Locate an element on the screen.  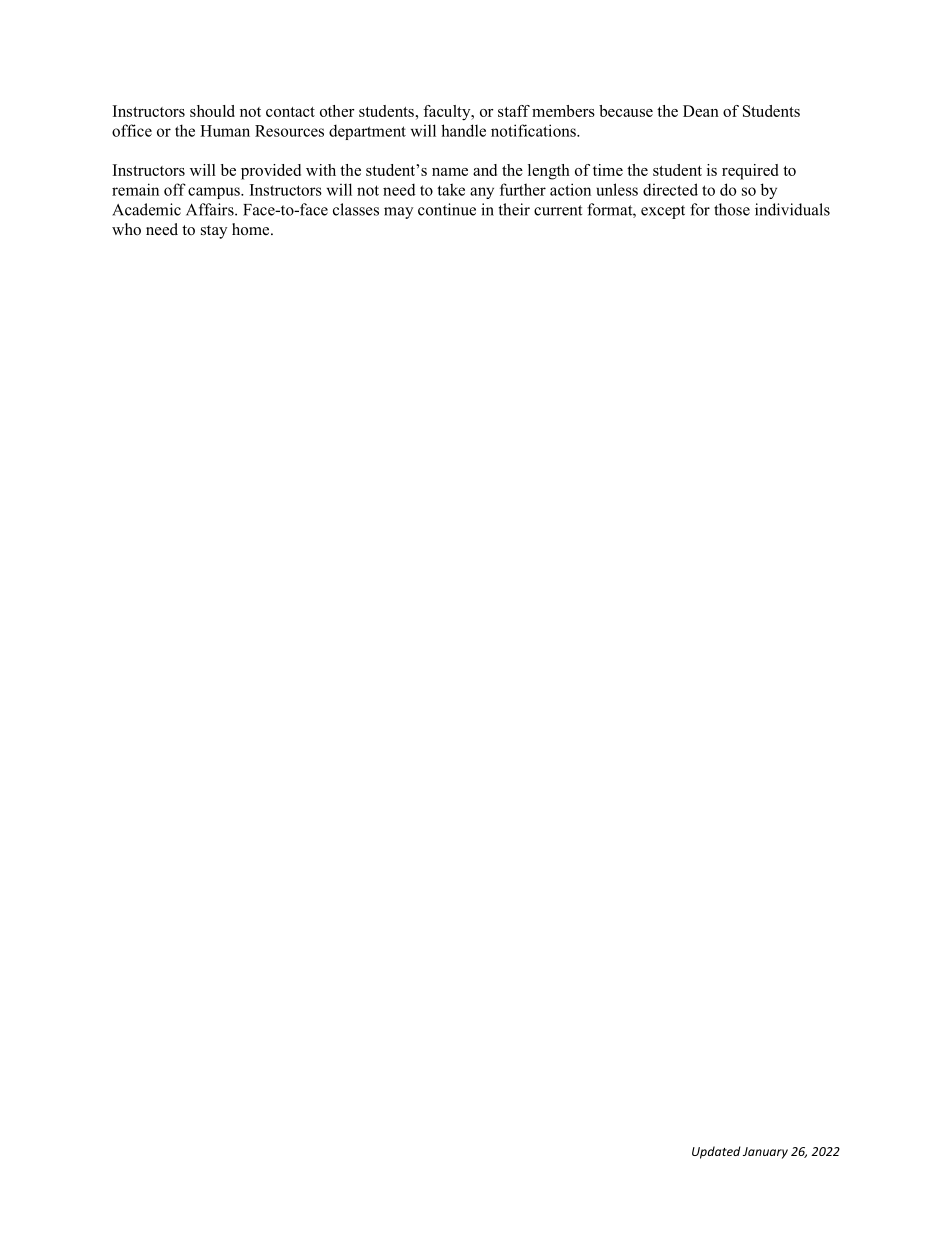
may is located at coordinates (398, 213).
